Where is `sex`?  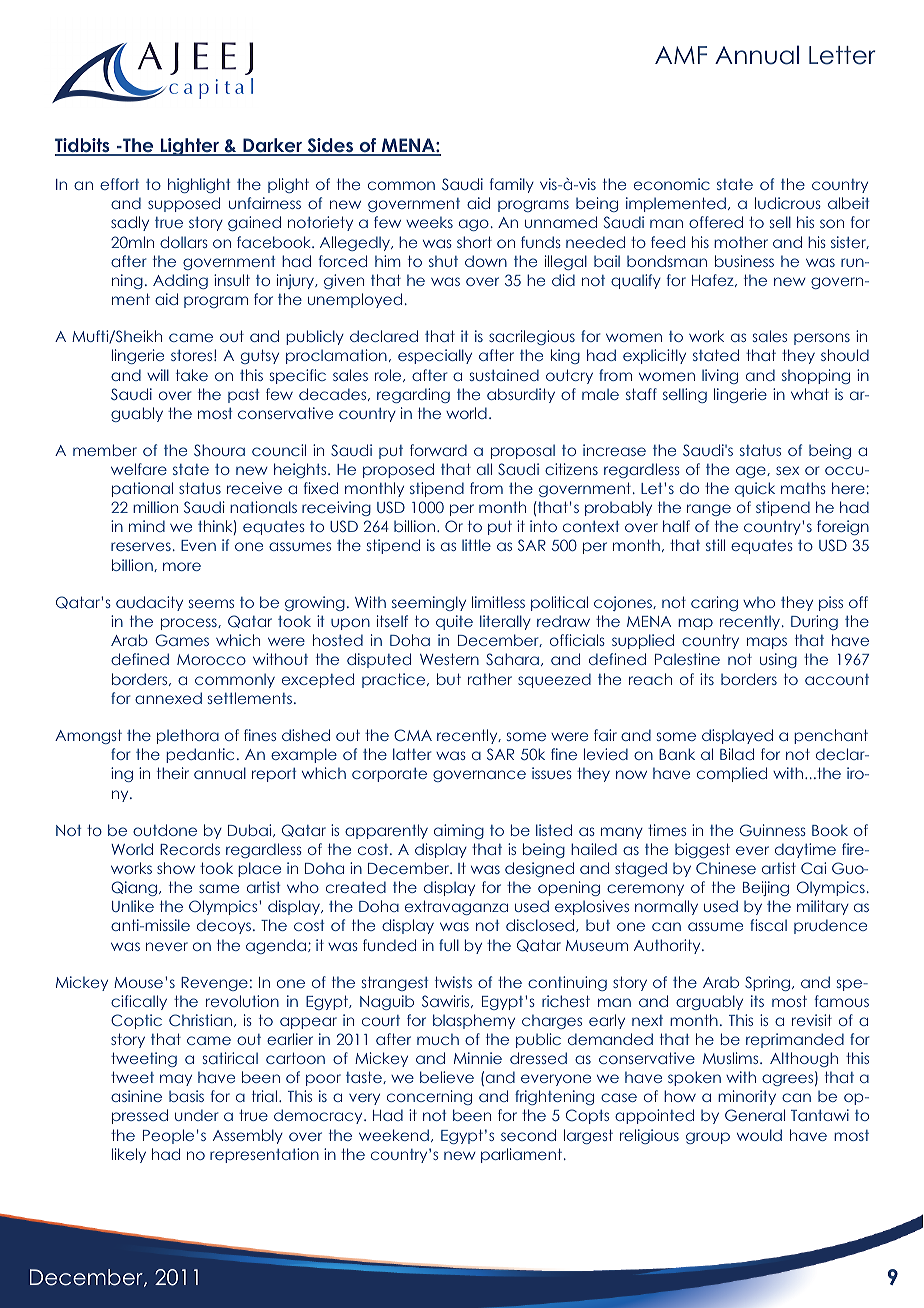 sex is located at coordinates (787, 470).
